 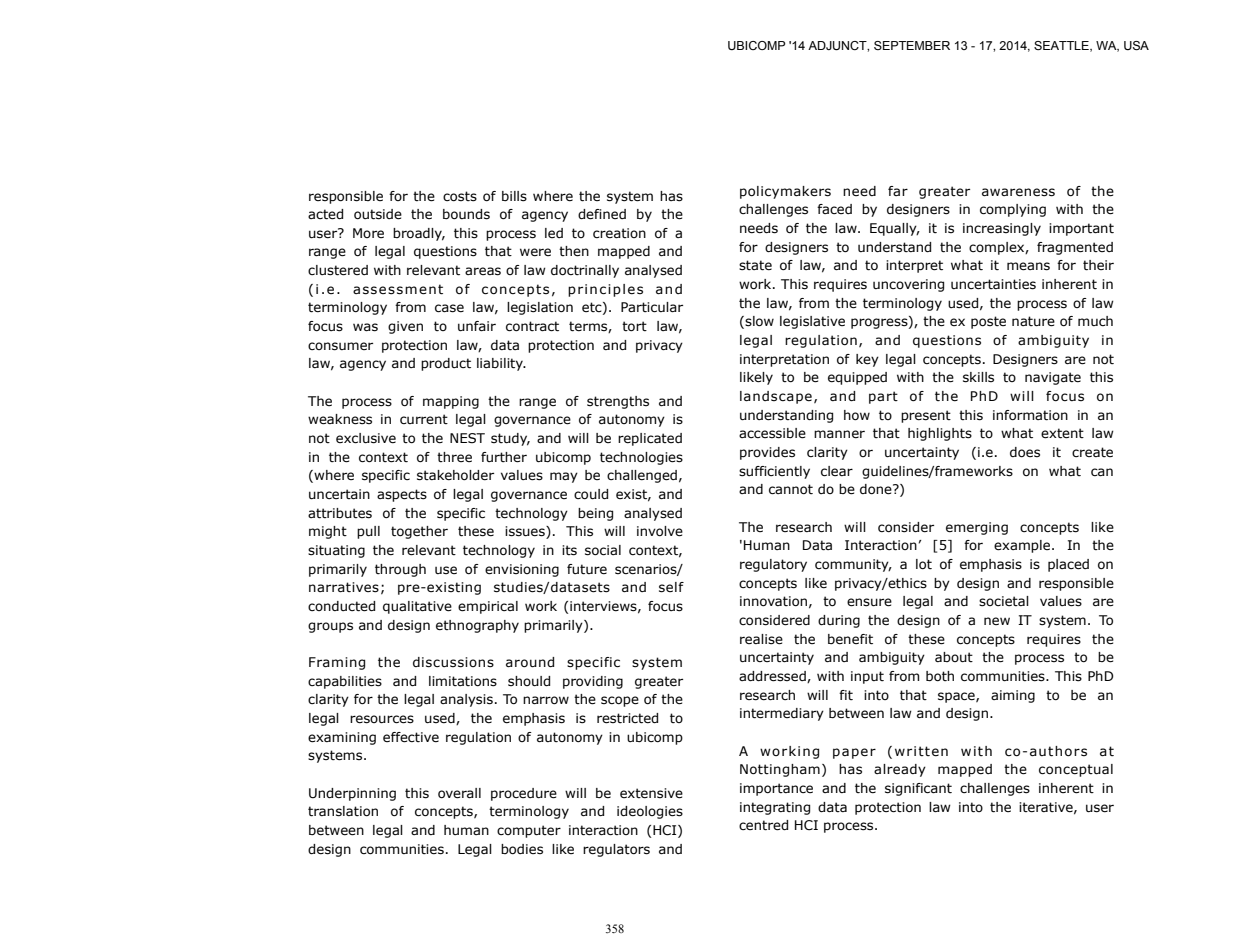 I want to click on SEATTLE, so click(x=1062, y=46).
